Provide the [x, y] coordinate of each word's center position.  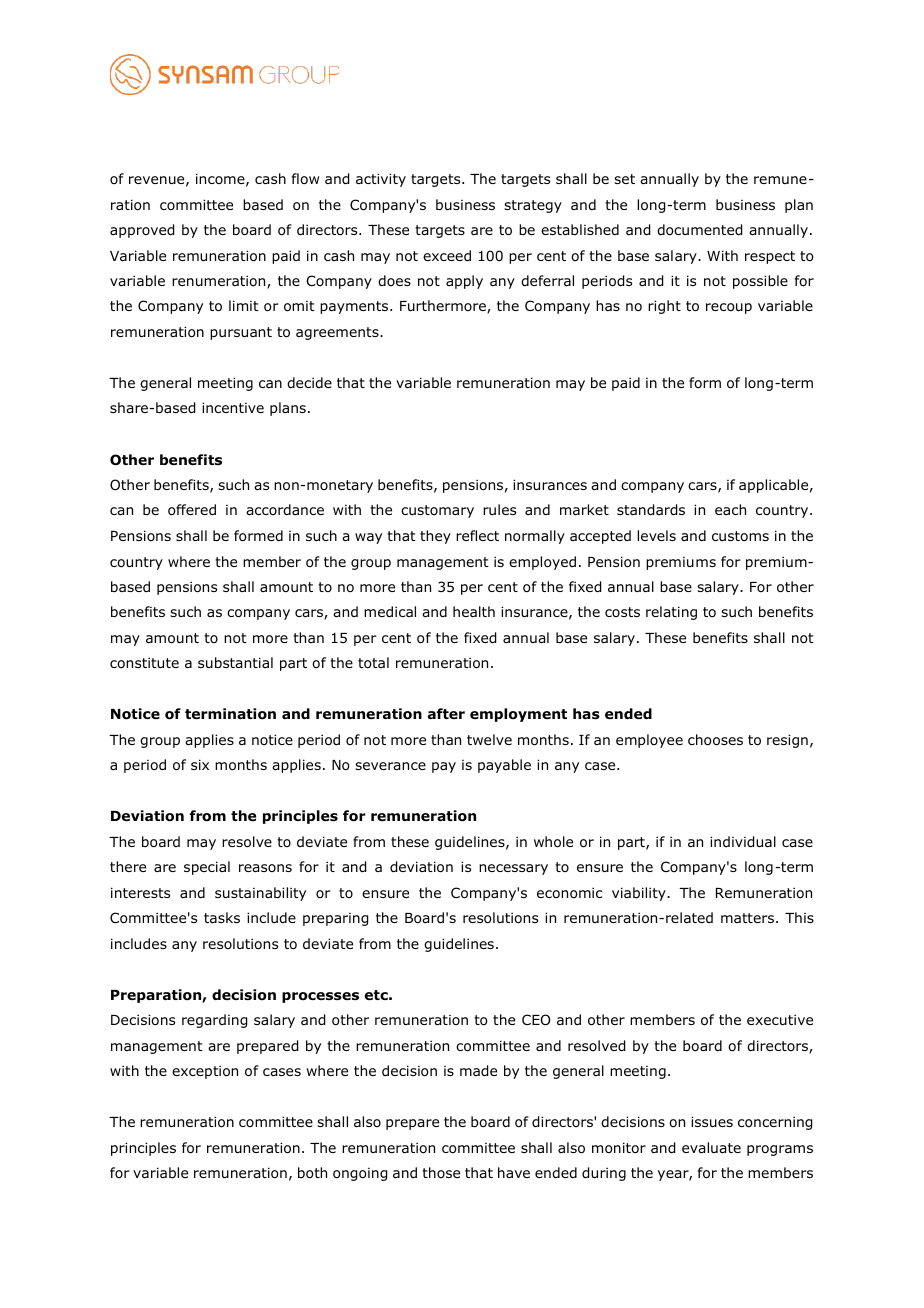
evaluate [711, 1147]
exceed [447, 255]
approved [142, 231]
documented [699, 230]
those [441, 1172]
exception [205, 1072]
